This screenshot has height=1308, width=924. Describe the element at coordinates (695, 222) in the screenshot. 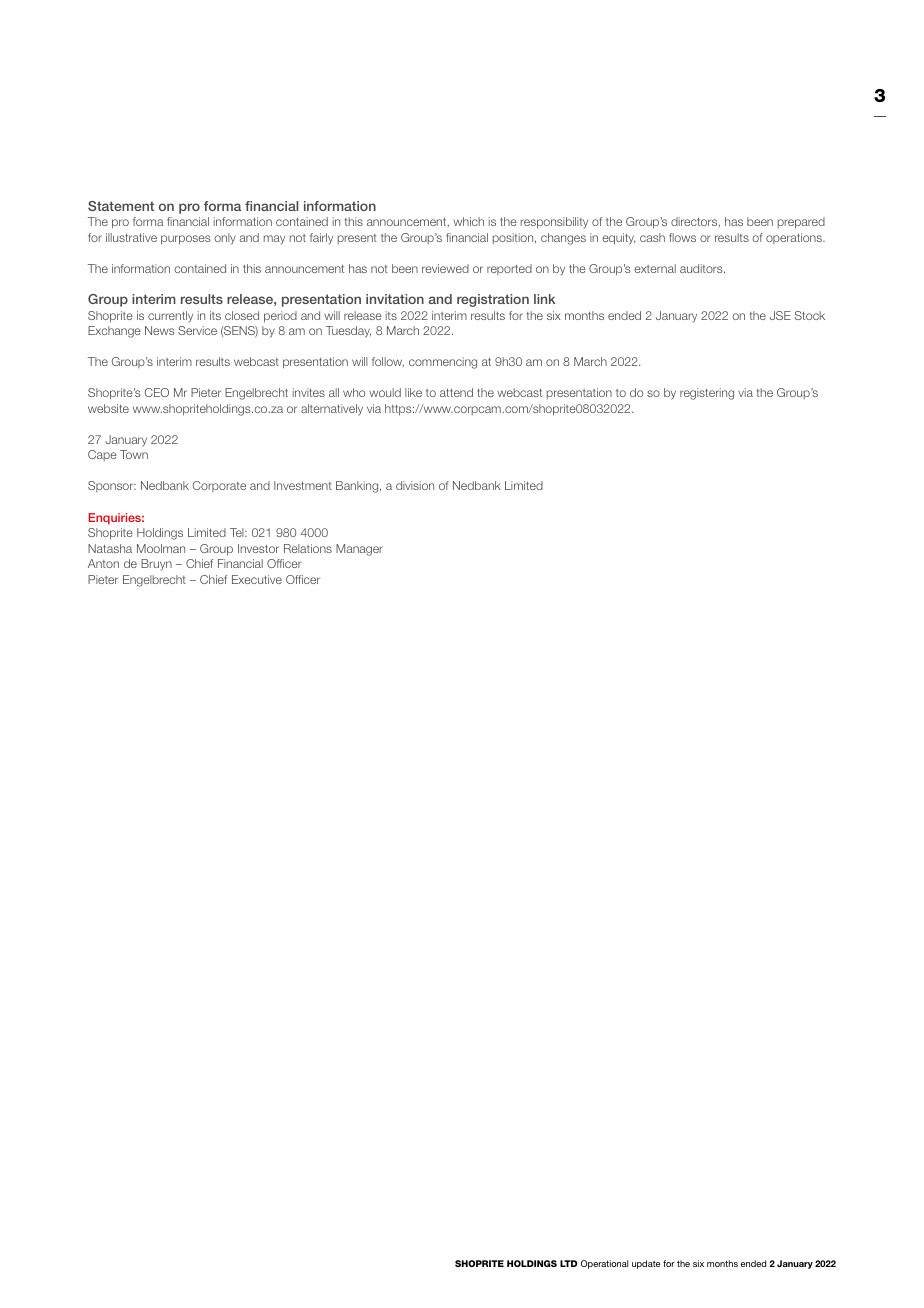

I see `directors` at that location.
